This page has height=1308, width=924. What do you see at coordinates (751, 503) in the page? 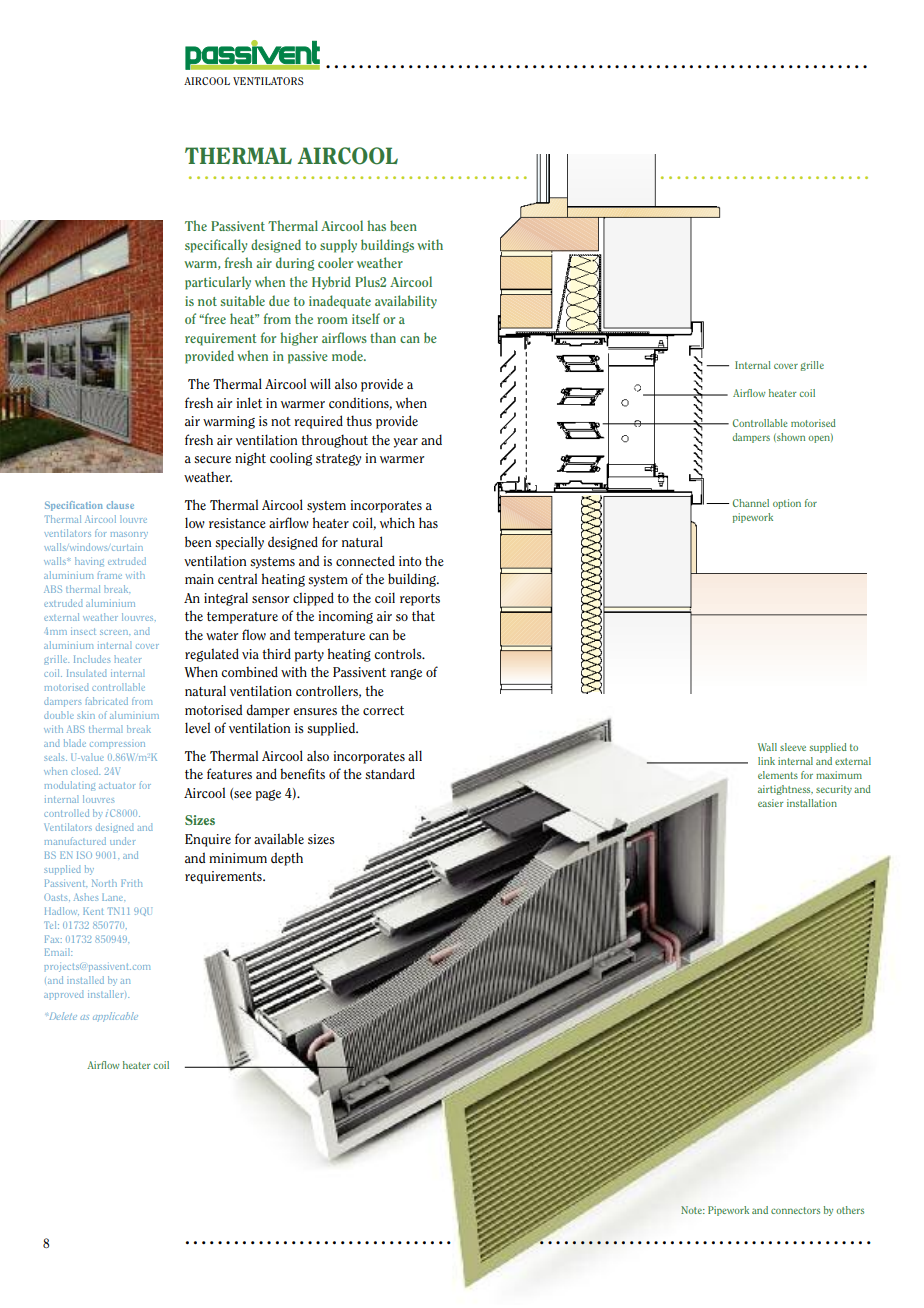
I see `Channel` at bounding box center [751, 503].
